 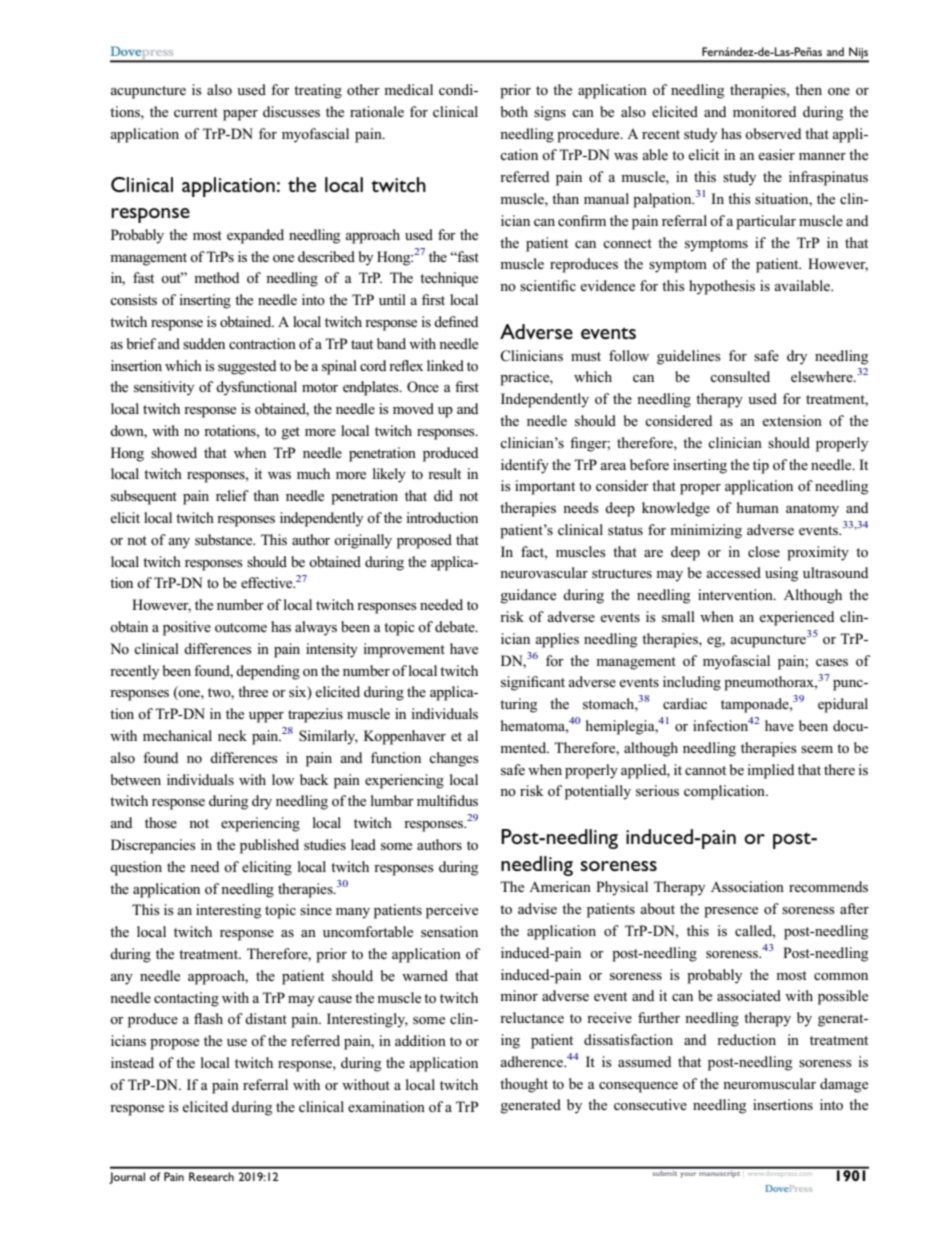 I want to click on both, so click(x=514, y=111).
